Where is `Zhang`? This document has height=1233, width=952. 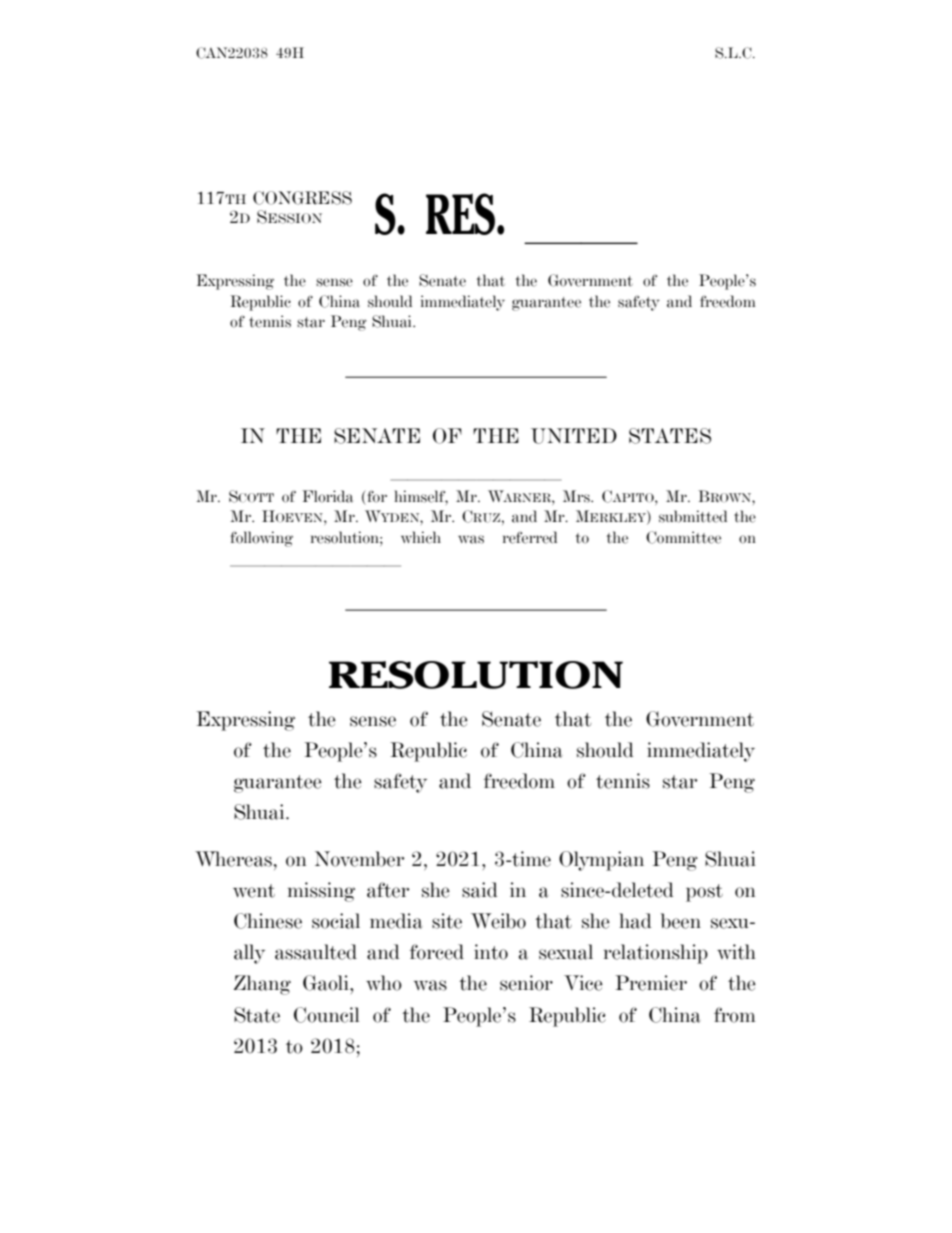 Zhang is located at coordinates (262, 985).
